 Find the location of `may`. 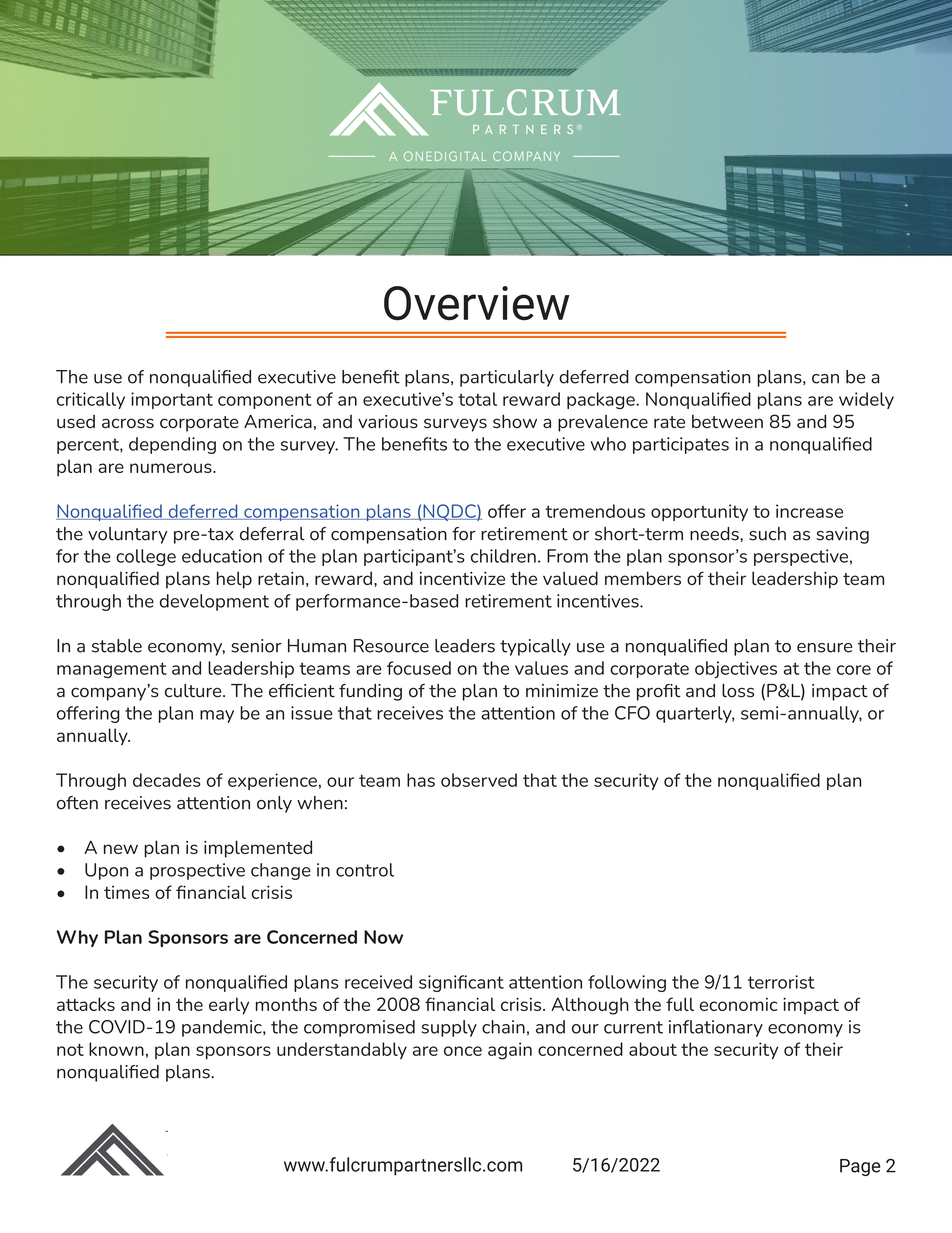

may is located at coordinates (217, 716).
